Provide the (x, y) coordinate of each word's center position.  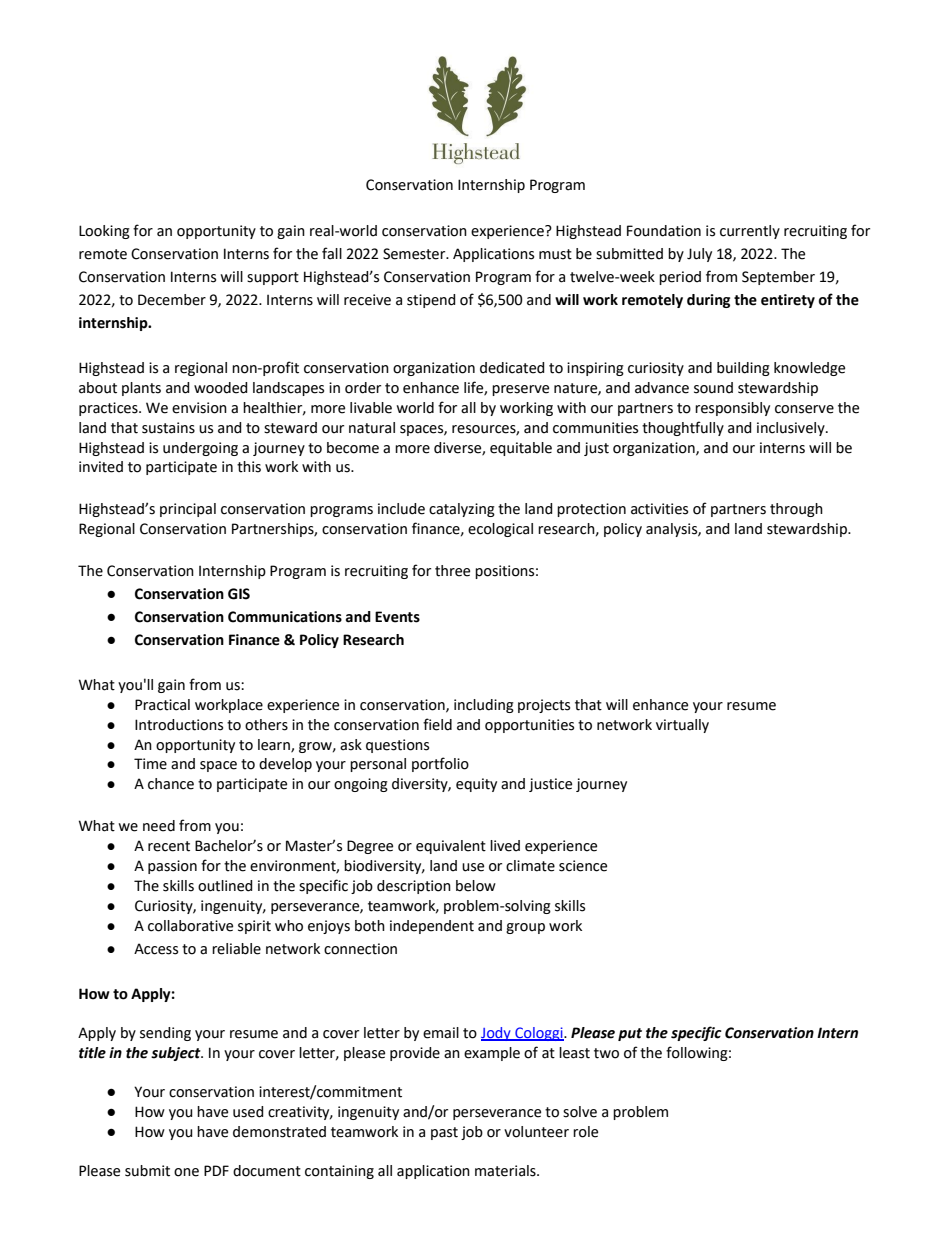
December (172, 300)
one (186, 1172)
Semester (415, 254)
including (484, 706)
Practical (162, 705)
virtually (682, 726)
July (699, 255)
